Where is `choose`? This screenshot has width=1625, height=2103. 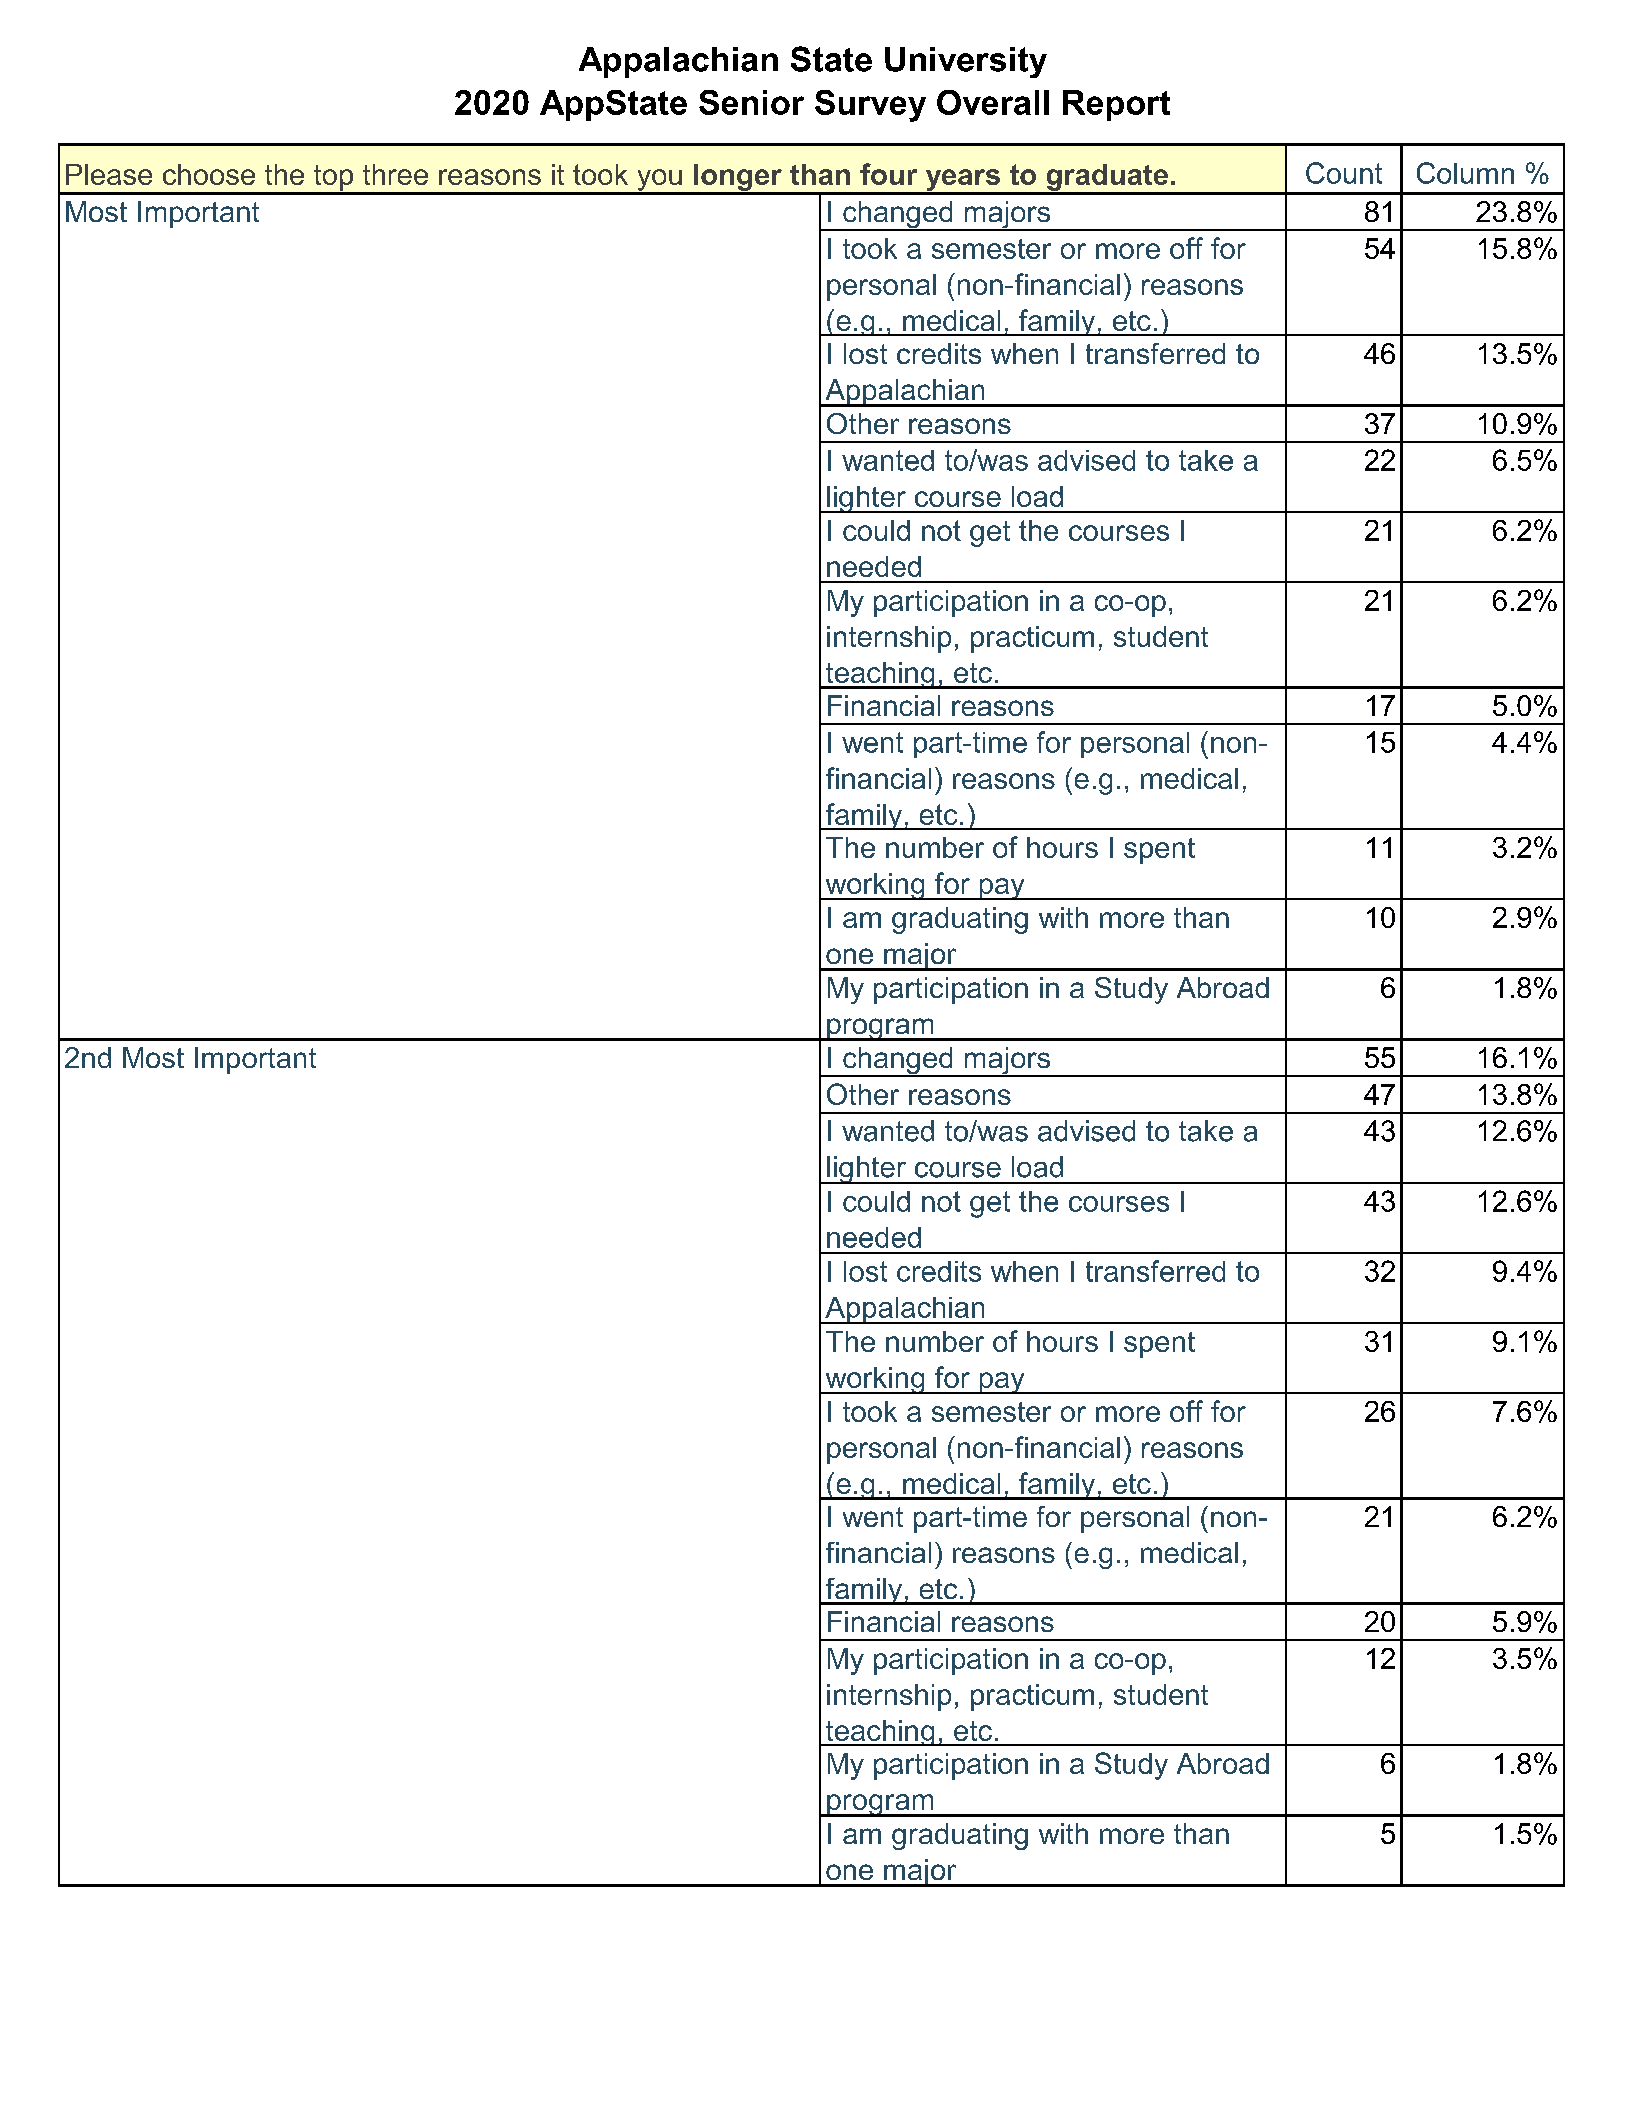
choose is located at coordinates (209, 174).
